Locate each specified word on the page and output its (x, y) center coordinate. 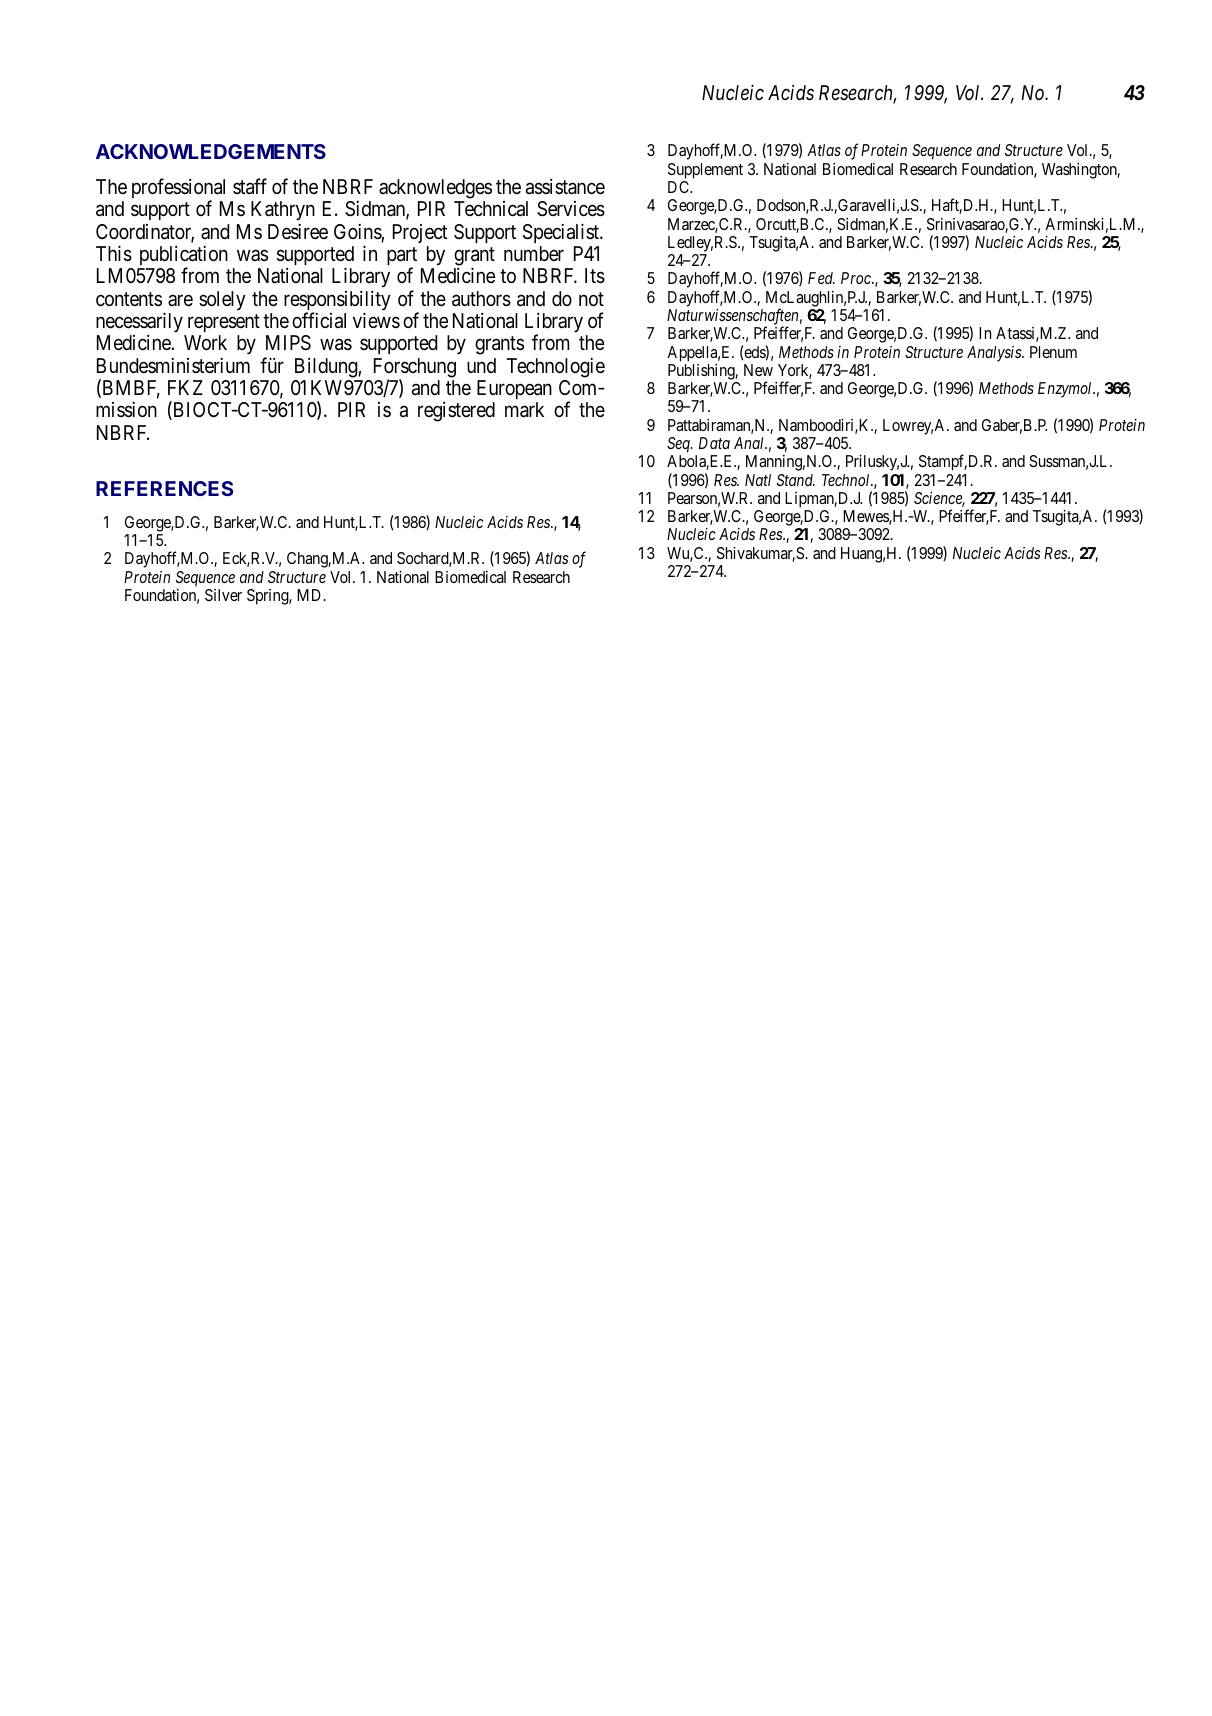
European (514, 389)
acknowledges (435, 189)
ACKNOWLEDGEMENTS (211, 151)
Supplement (705, 171)
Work (205, 342)
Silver (223, 595)
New (758, 370)
